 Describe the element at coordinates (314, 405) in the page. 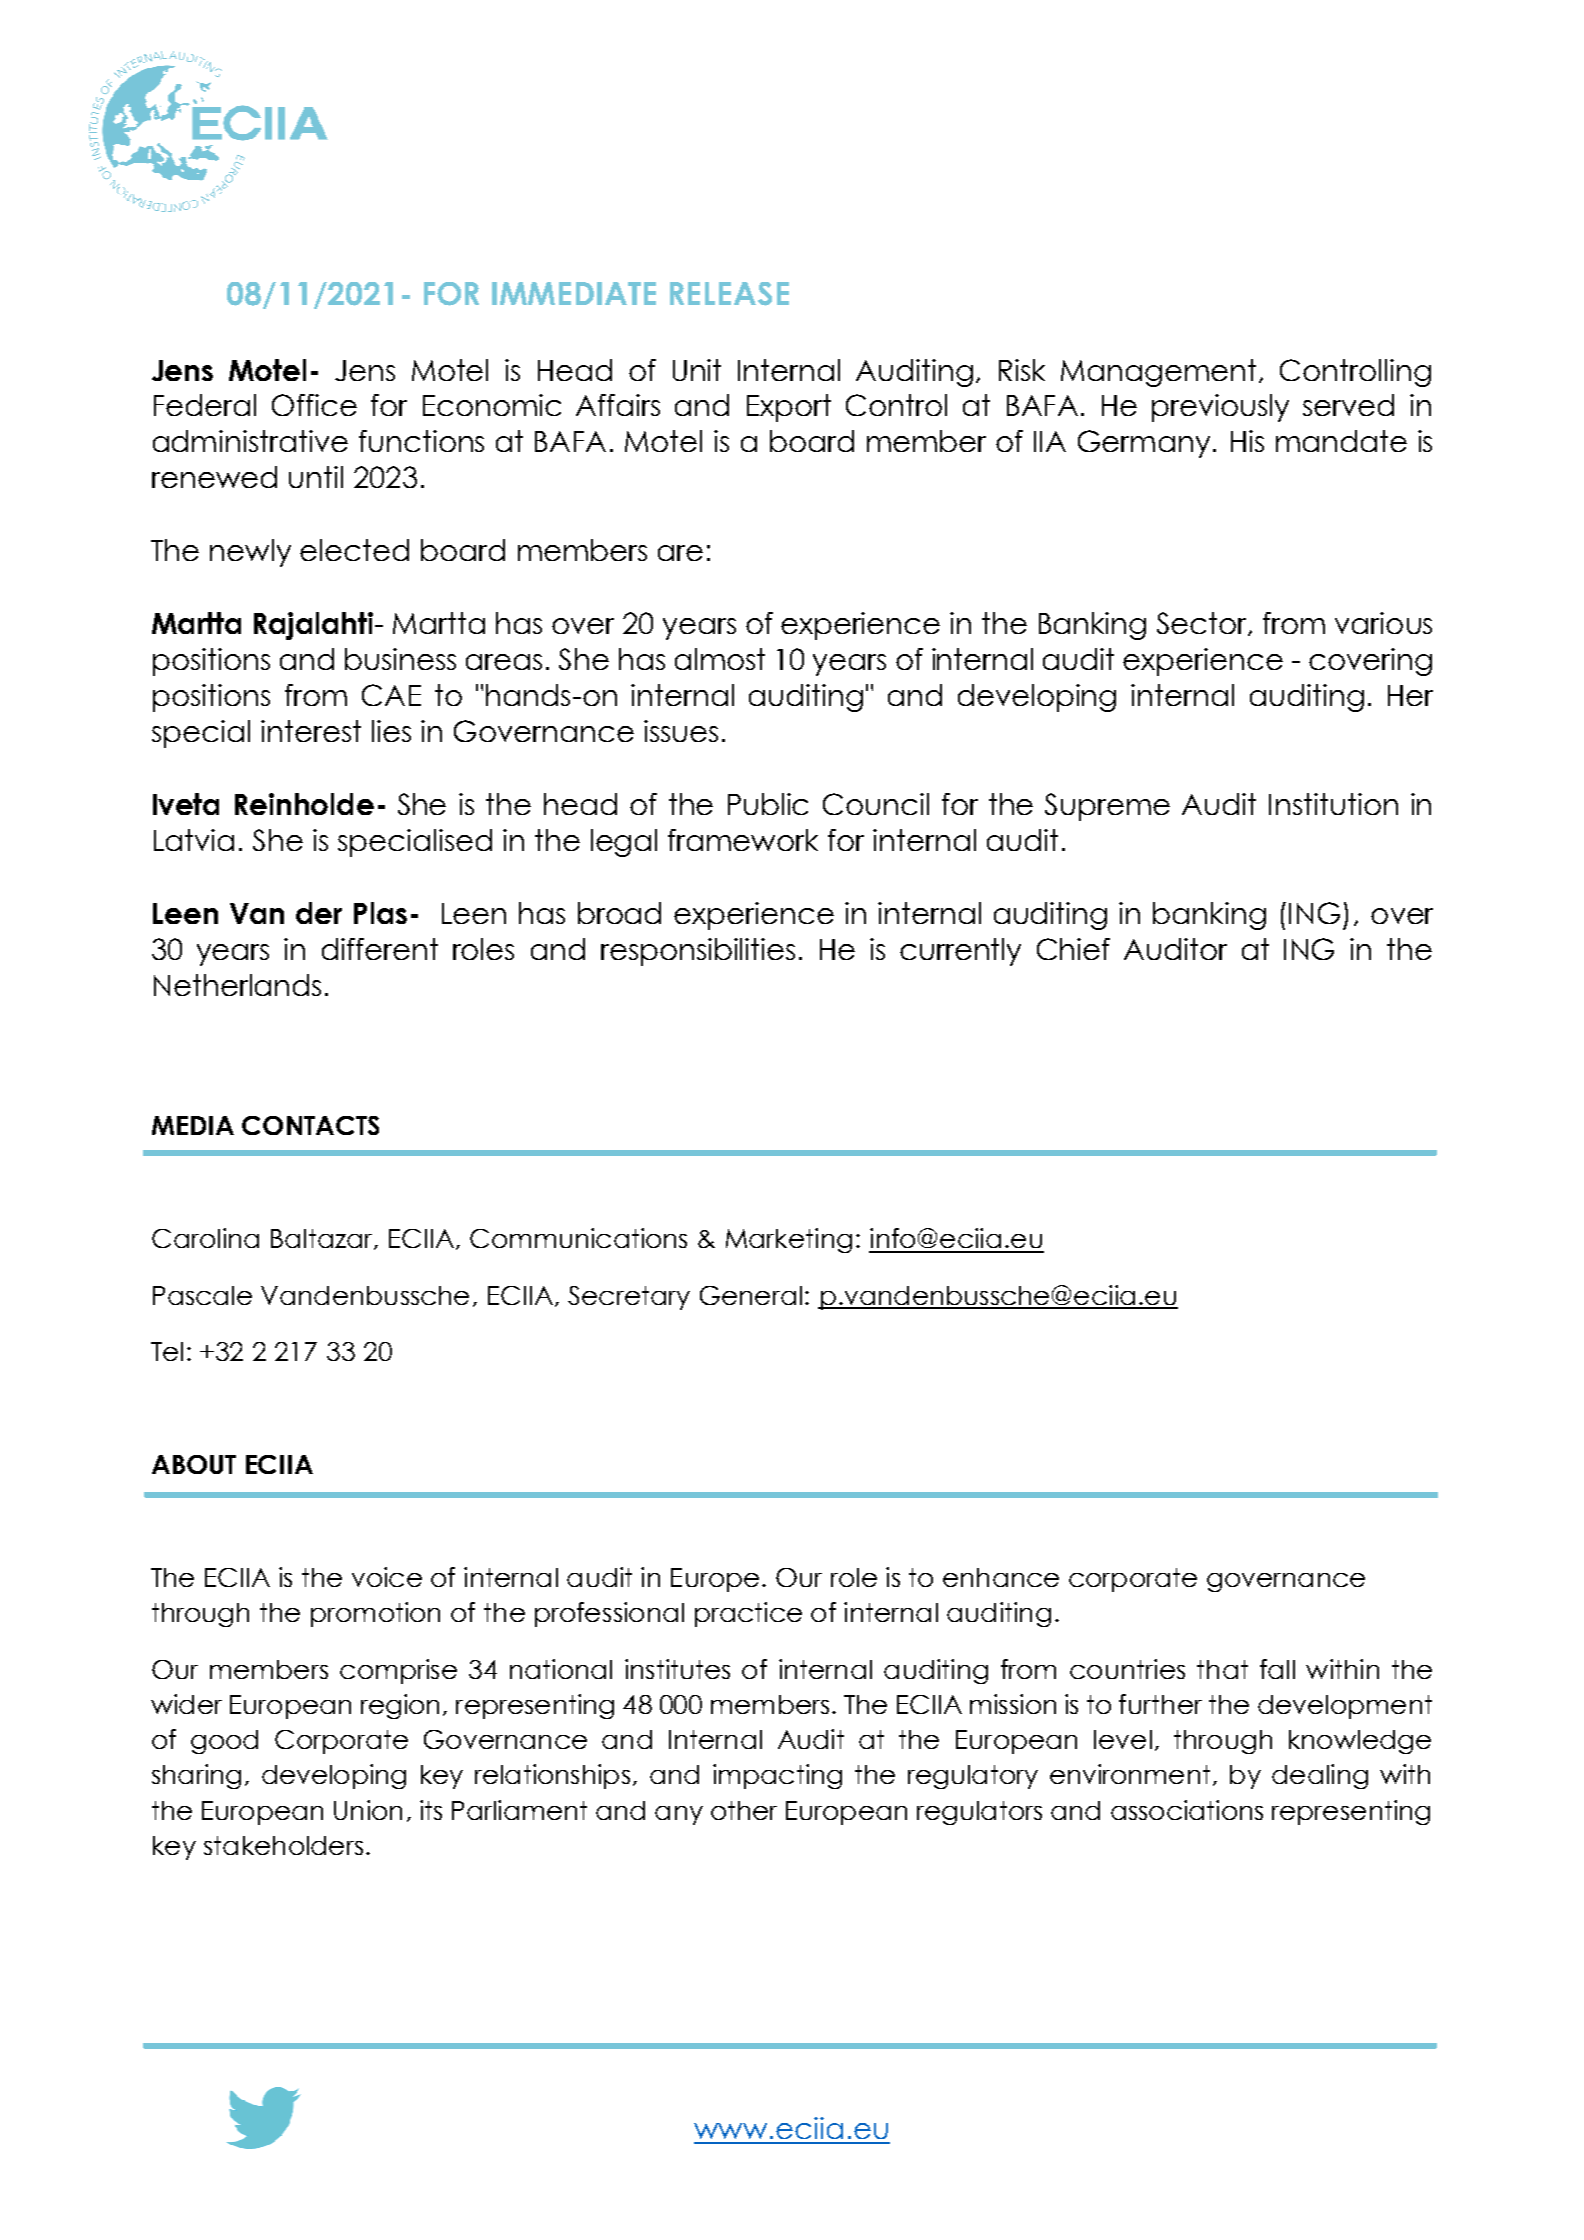

I see `Office` at that location.
